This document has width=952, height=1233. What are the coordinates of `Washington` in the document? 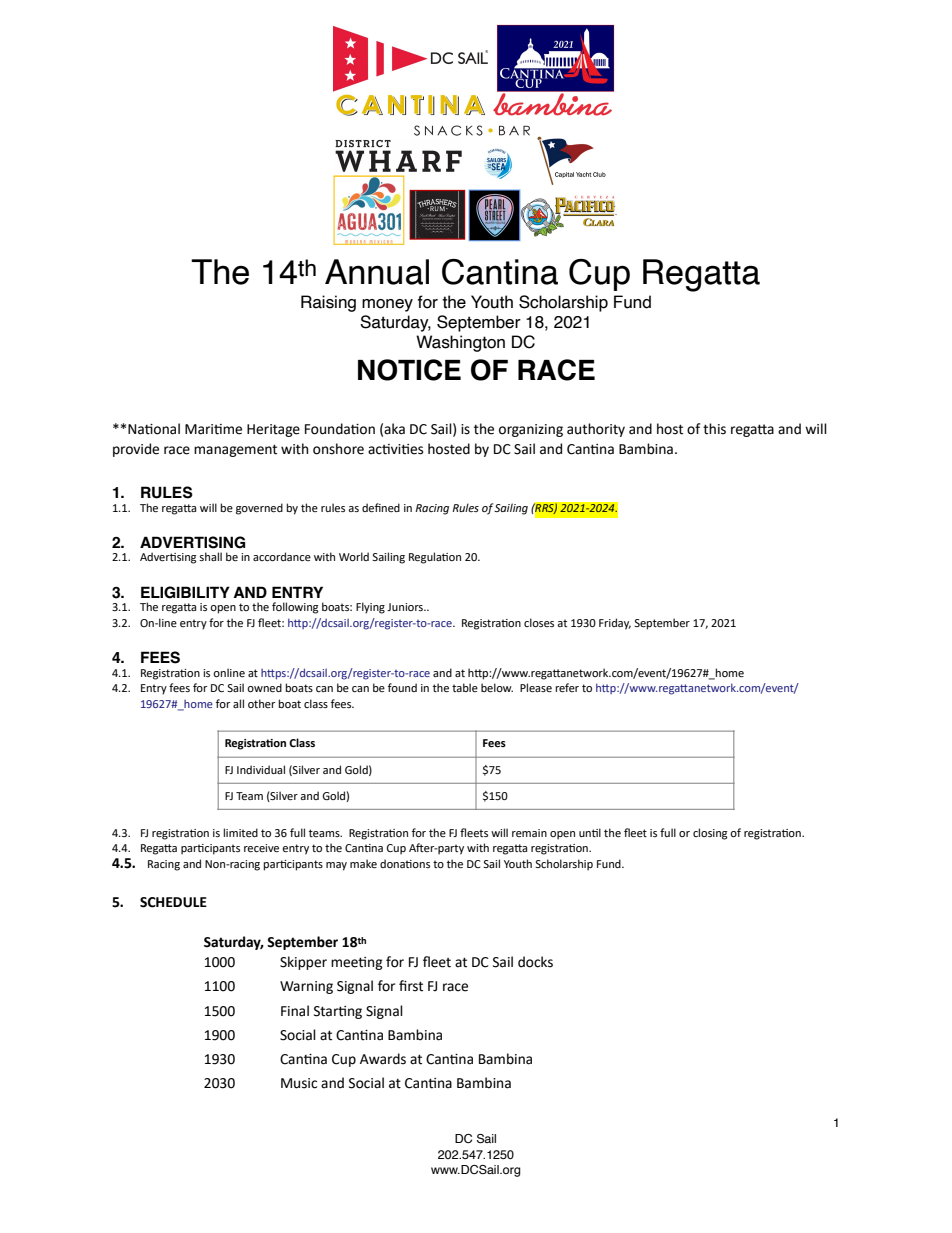 It's located at (460, 343).
